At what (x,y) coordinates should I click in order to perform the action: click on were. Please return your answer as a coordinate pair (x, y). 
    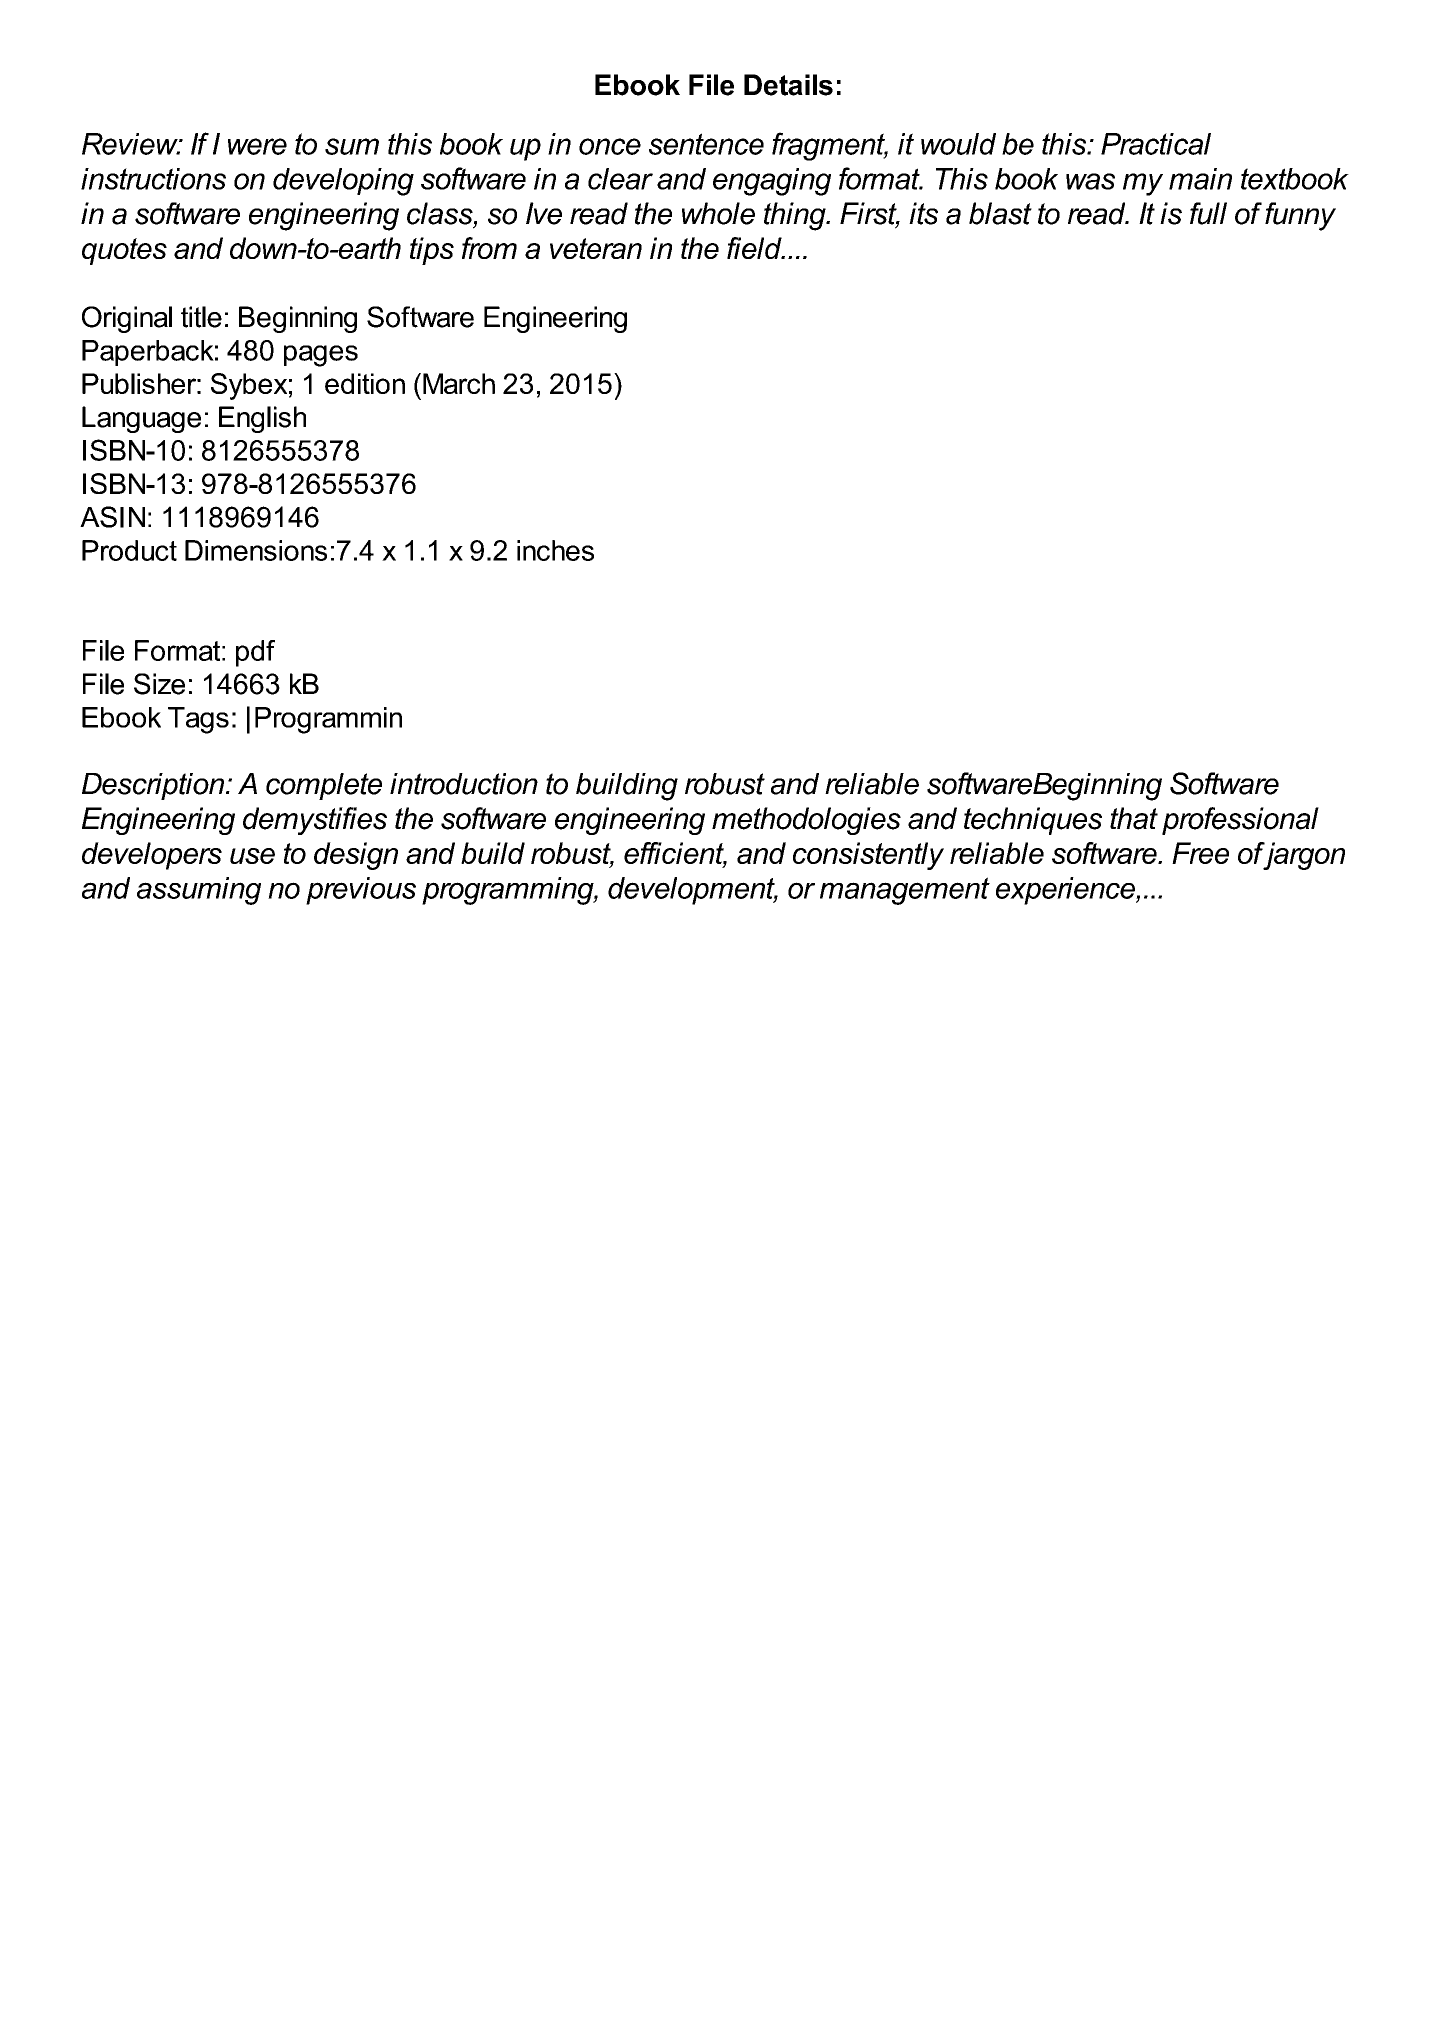
    Looking at the image, I should click on (257, 146).
